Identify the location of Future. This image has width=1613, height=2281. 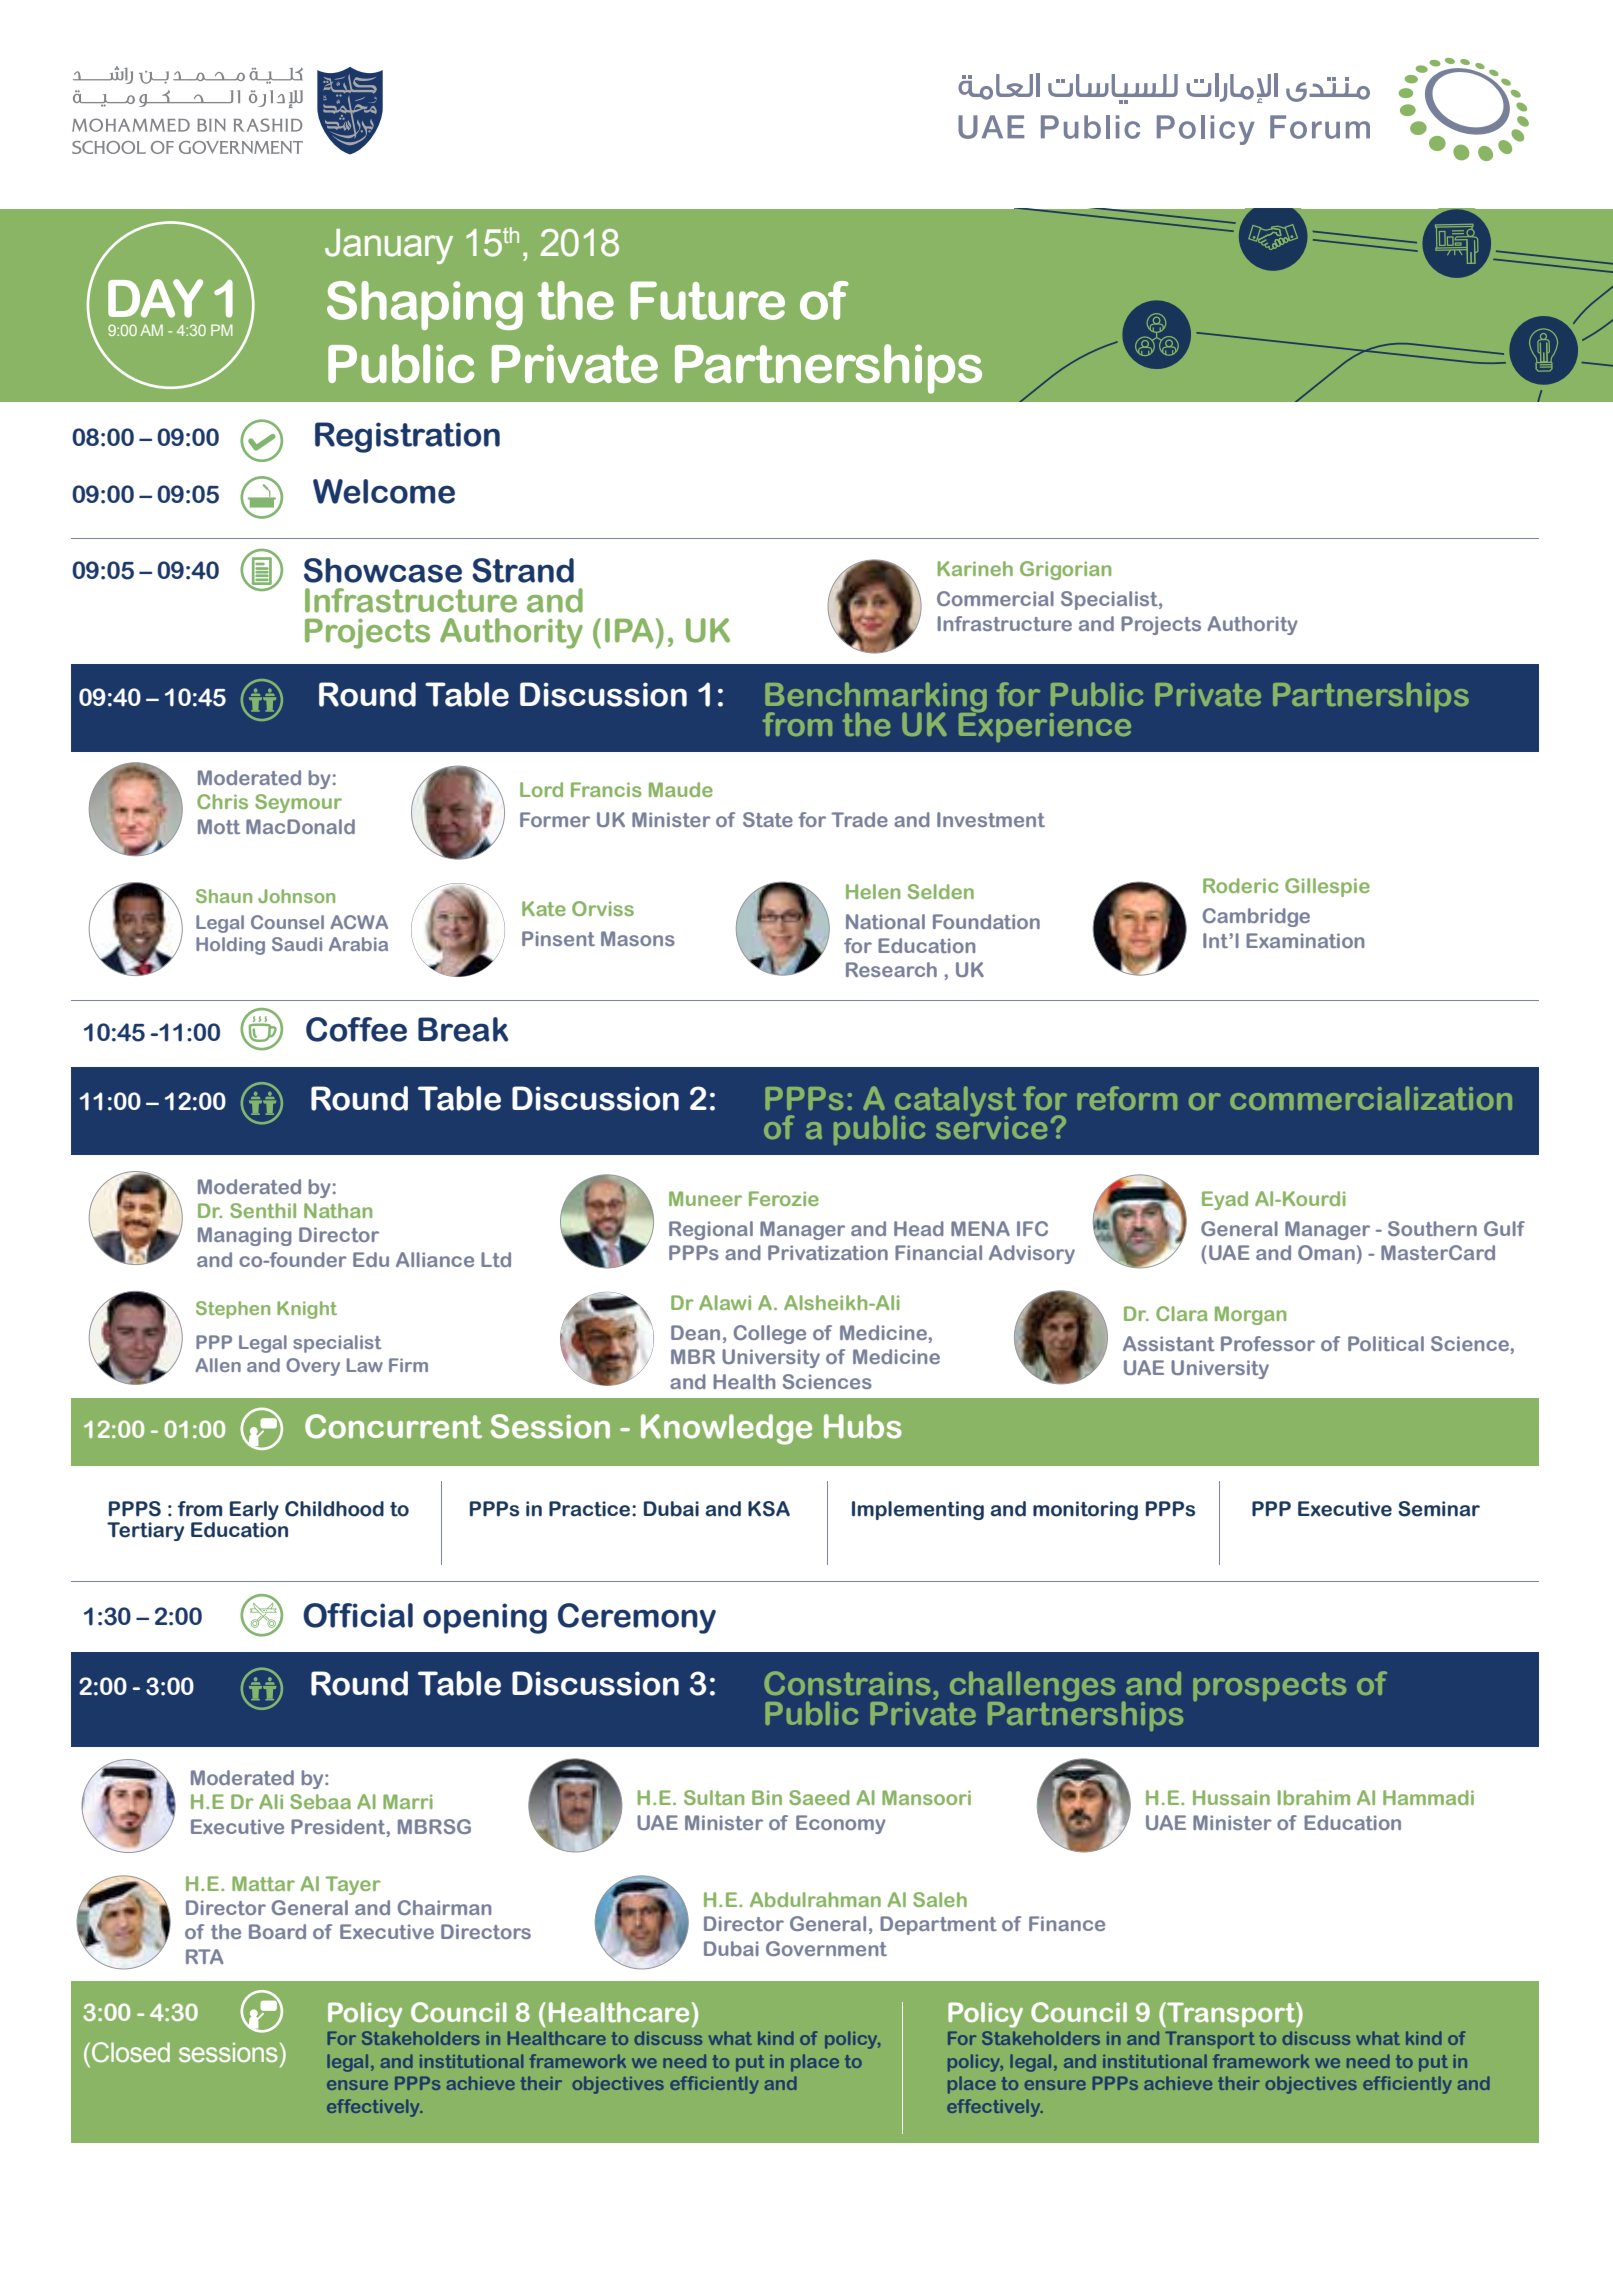
(707, 300).
